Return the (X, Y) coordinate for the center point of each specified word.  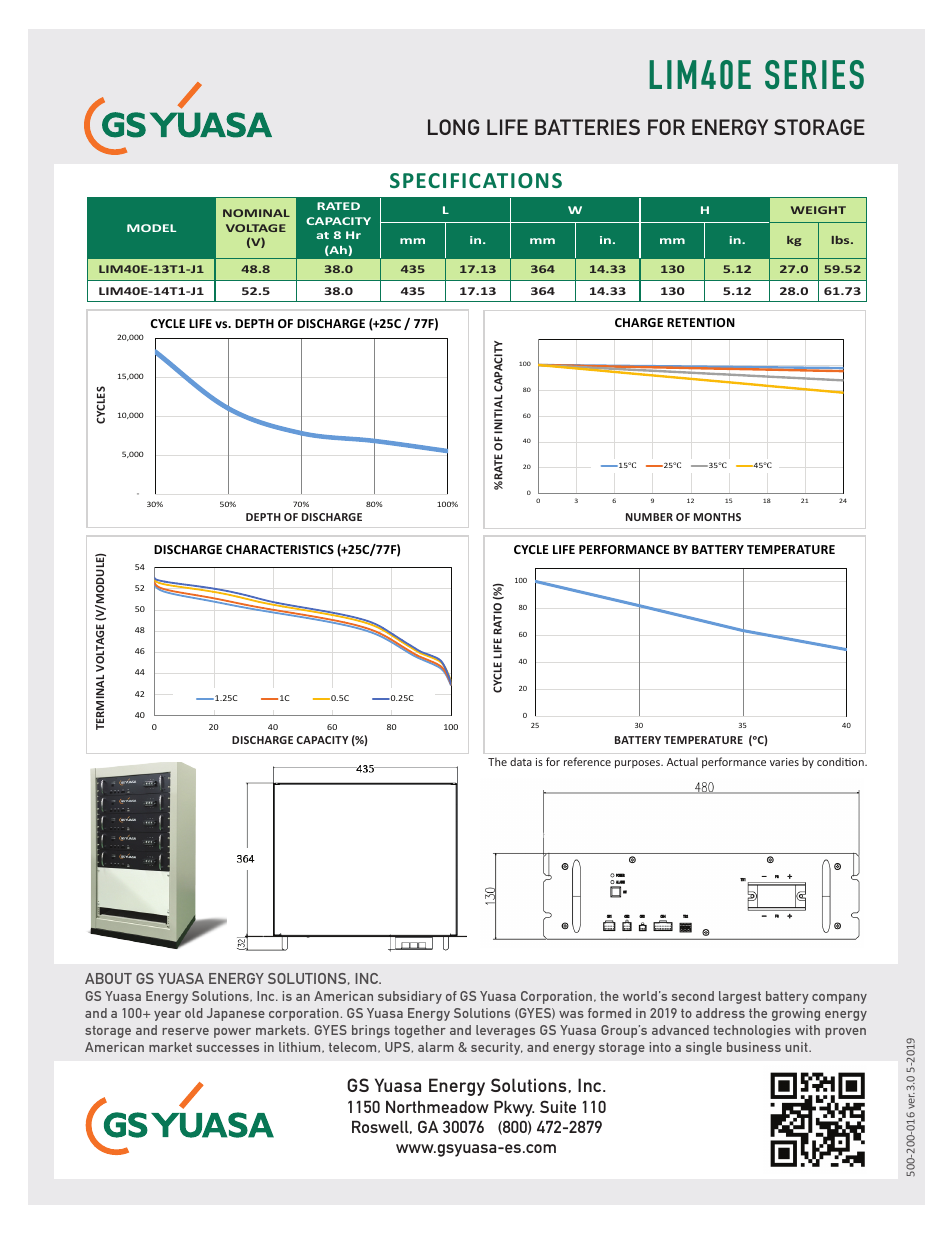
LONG (453, 127)
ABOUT (108, 978)
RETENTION (701, 322)
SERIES (814, 74)
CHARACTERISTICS (280, 549)
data (521, 761)
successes (227, 1048)
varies (784, 762)
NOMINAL (256, 213)
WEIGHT (818, 210)
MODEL (151, 228)
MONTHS (717, 517)
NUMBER (649, 517)
